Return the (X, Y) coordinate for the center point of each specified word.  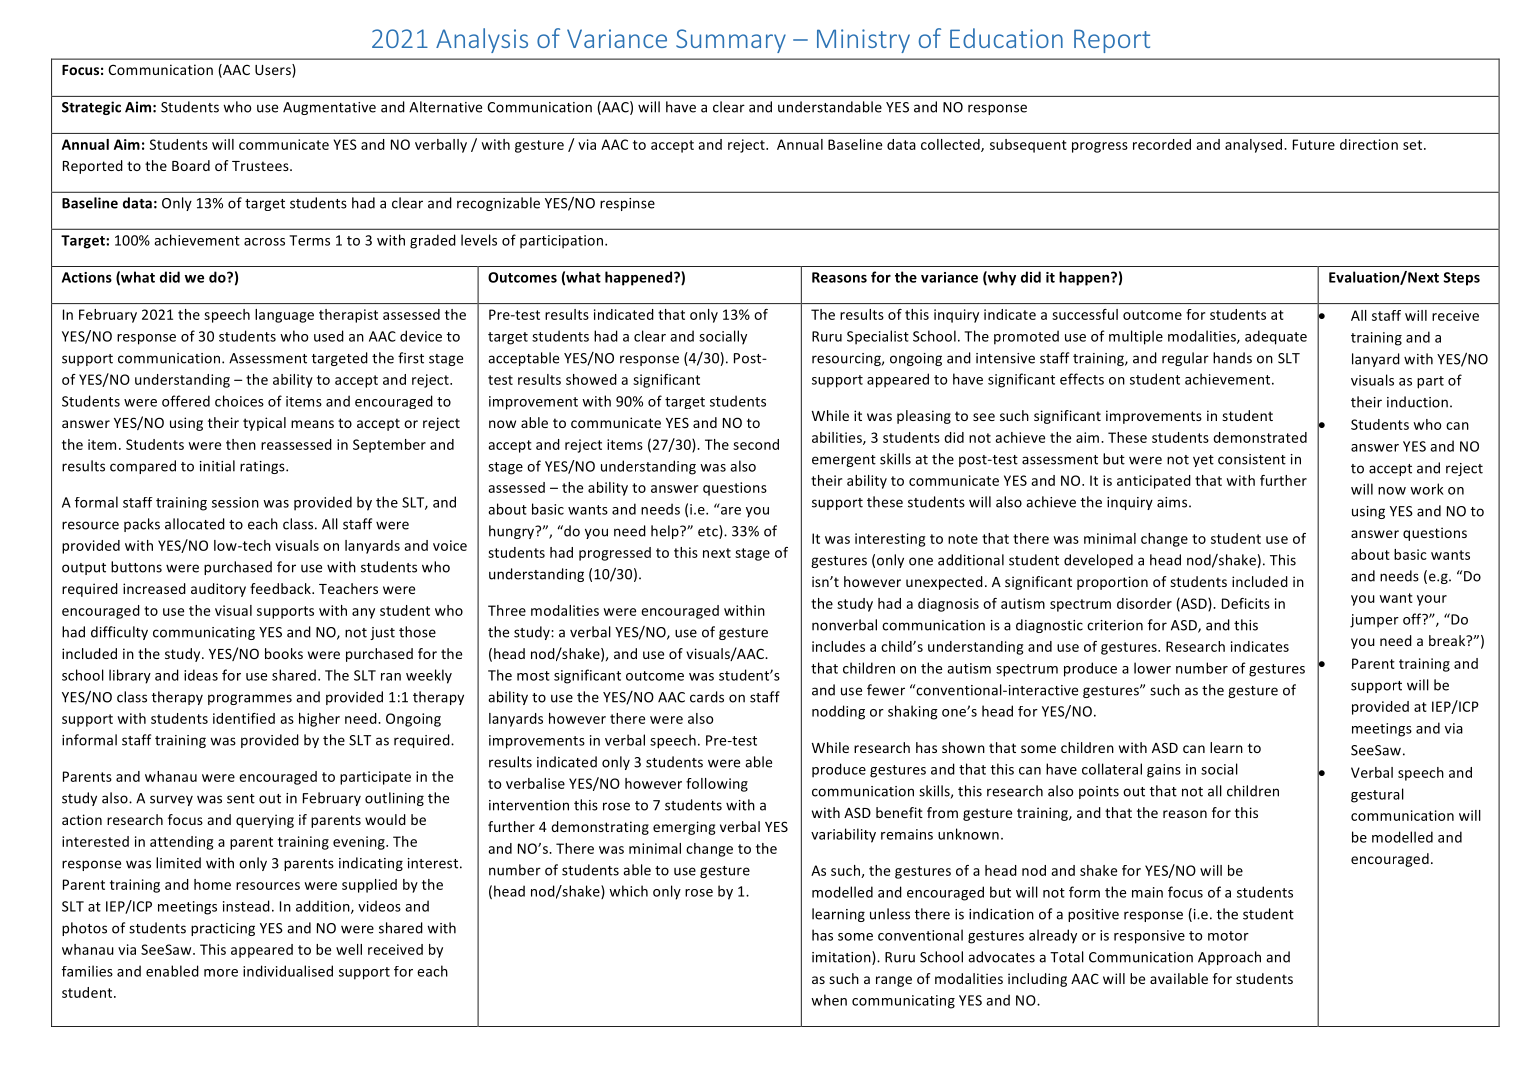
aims (1173, 502)
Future (1314, 144)
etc (709, 532)
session (235, 502)
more (221, 973)
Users (274, 71)
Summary (731, 41)
